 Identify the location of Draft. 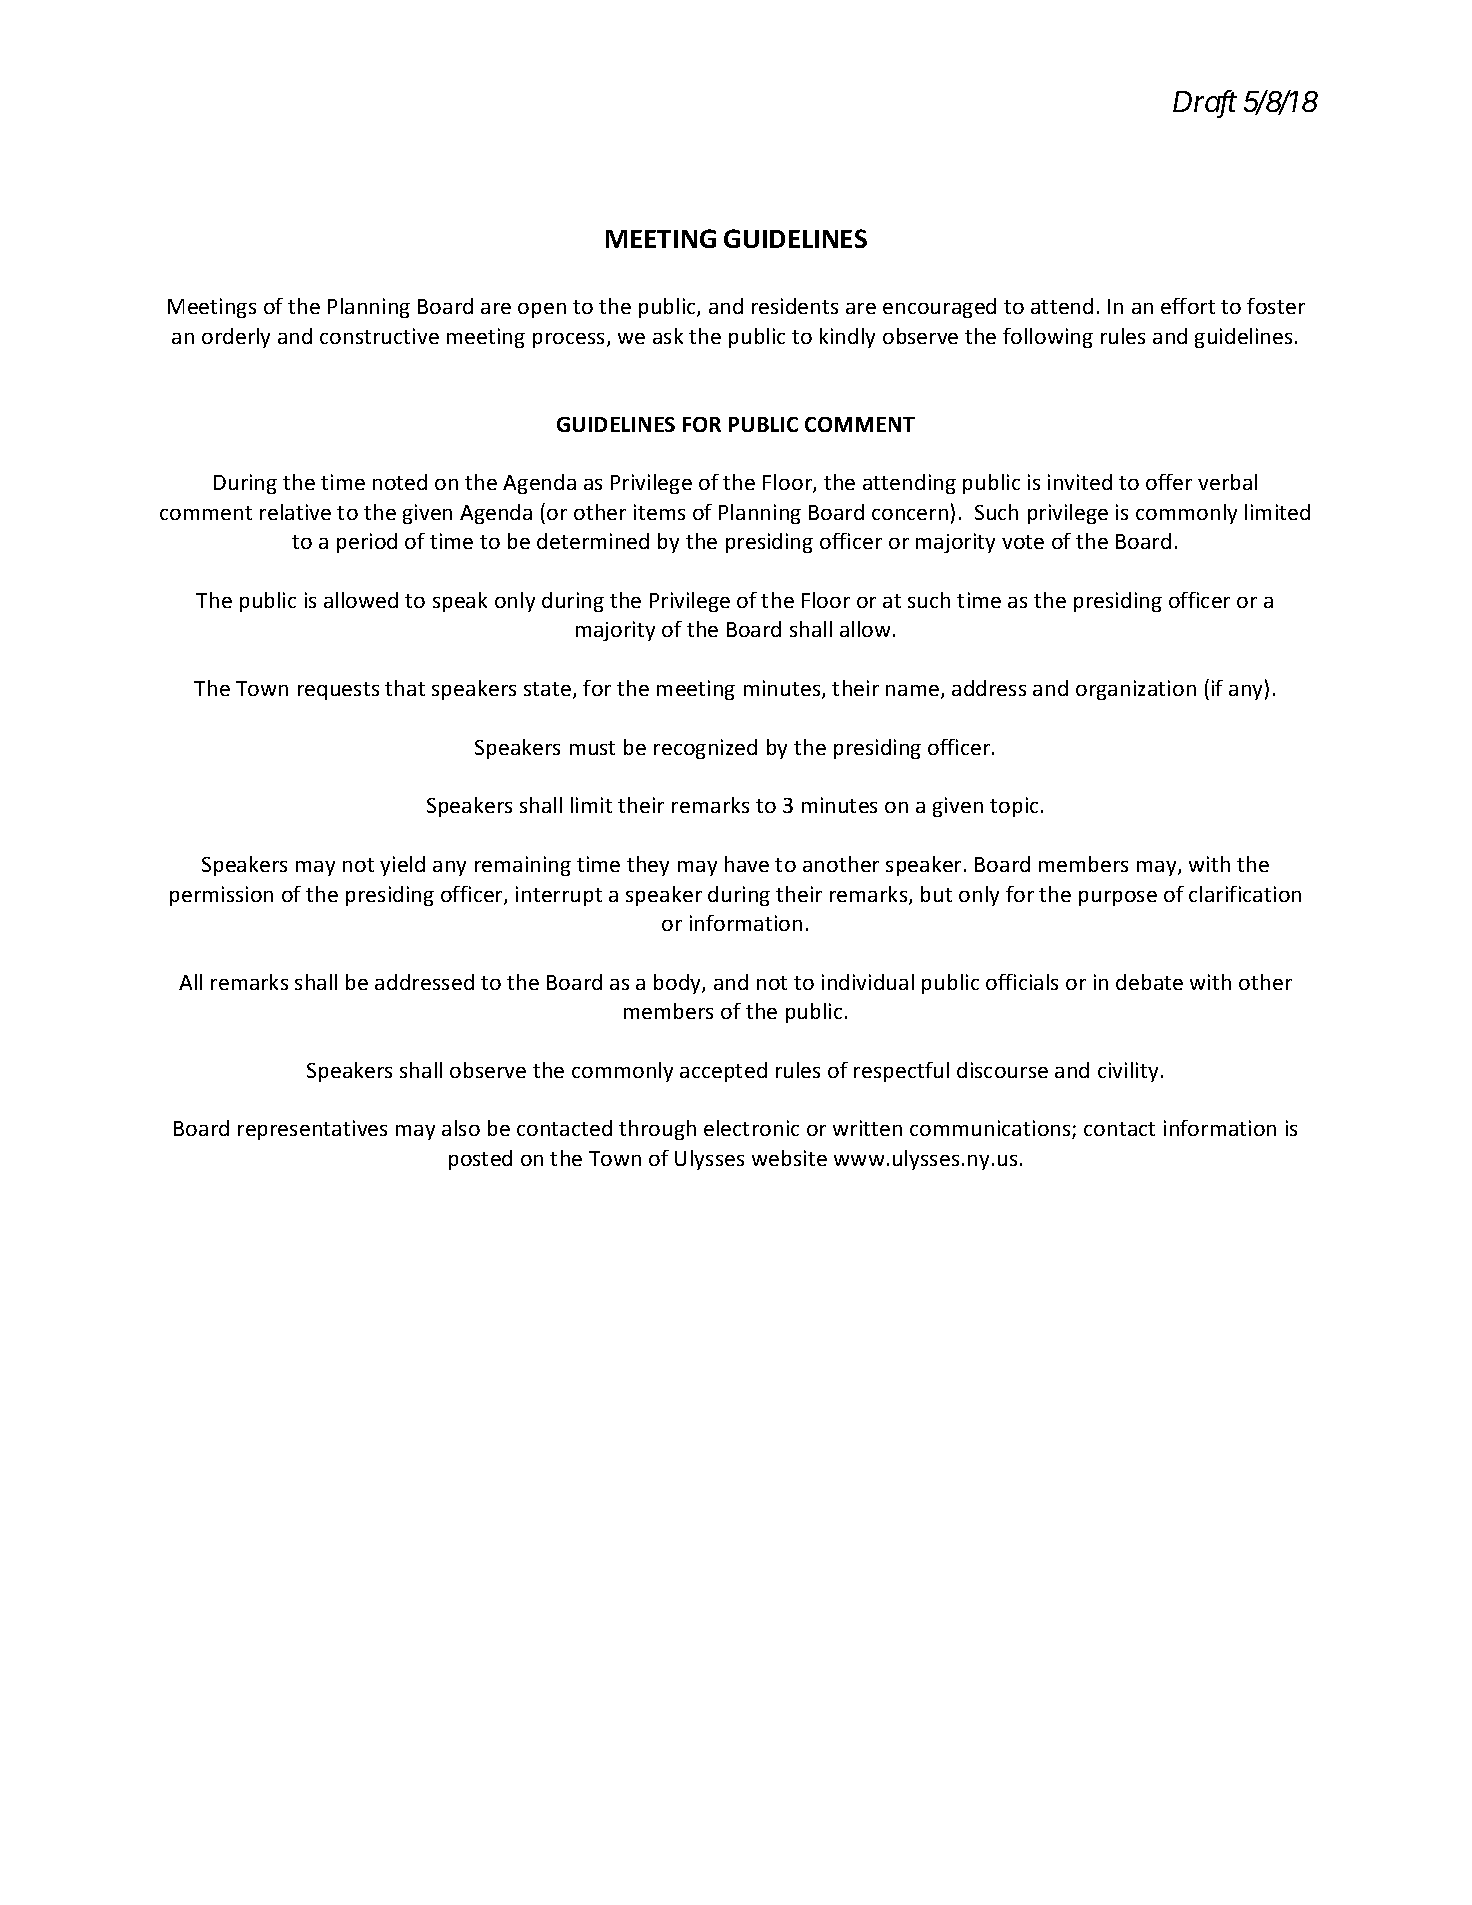
(1205, 104).
